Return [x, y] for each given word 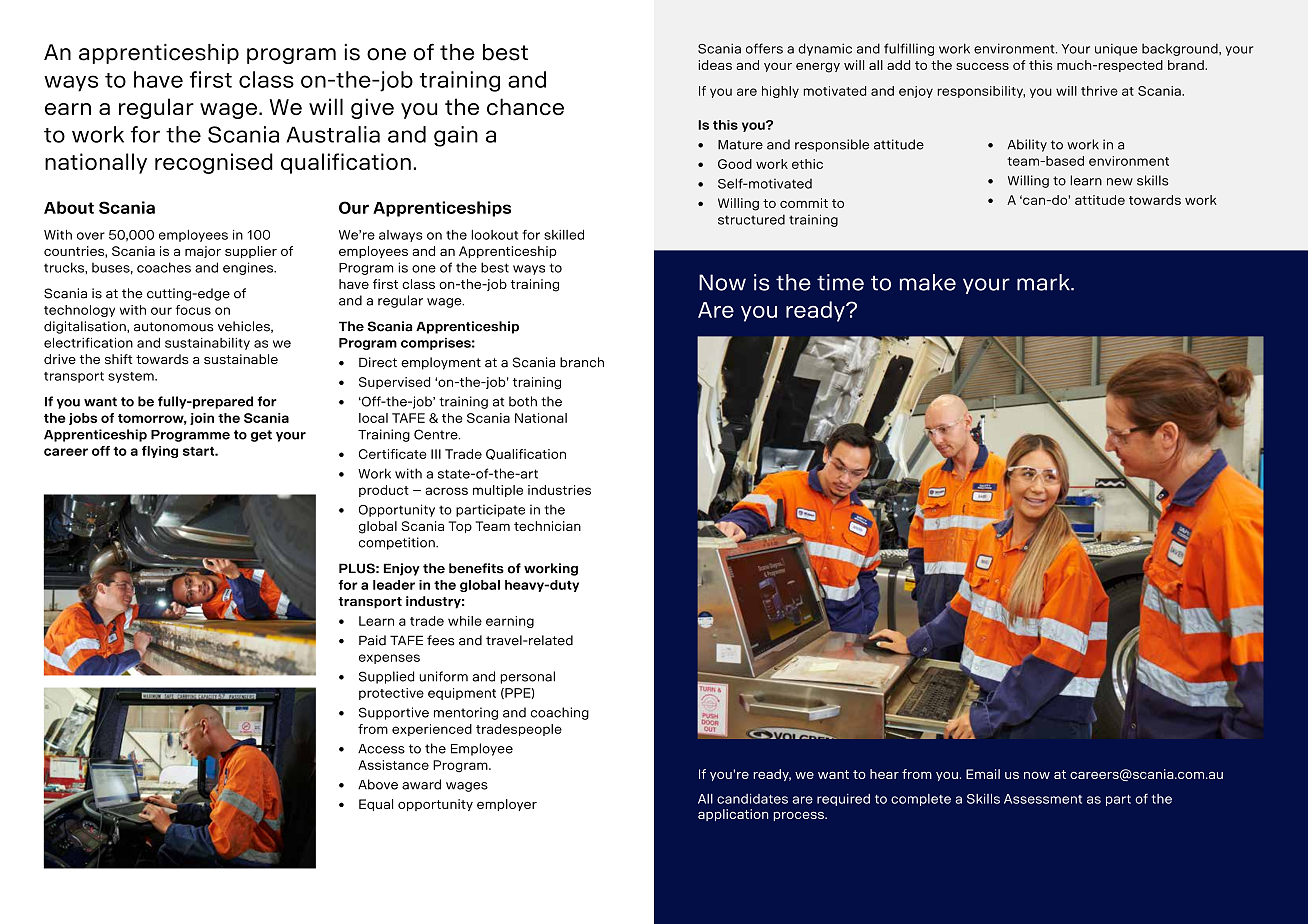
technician [547, 526]
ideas [715, 65]
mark [1044, 282]
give [372, 108]
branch [582, 362]
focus [193, 310]
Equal [376, 805]
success [982, 66]
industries [559, 490]
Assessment [1043, 799]
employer [507, 805]
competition [398, 543]
